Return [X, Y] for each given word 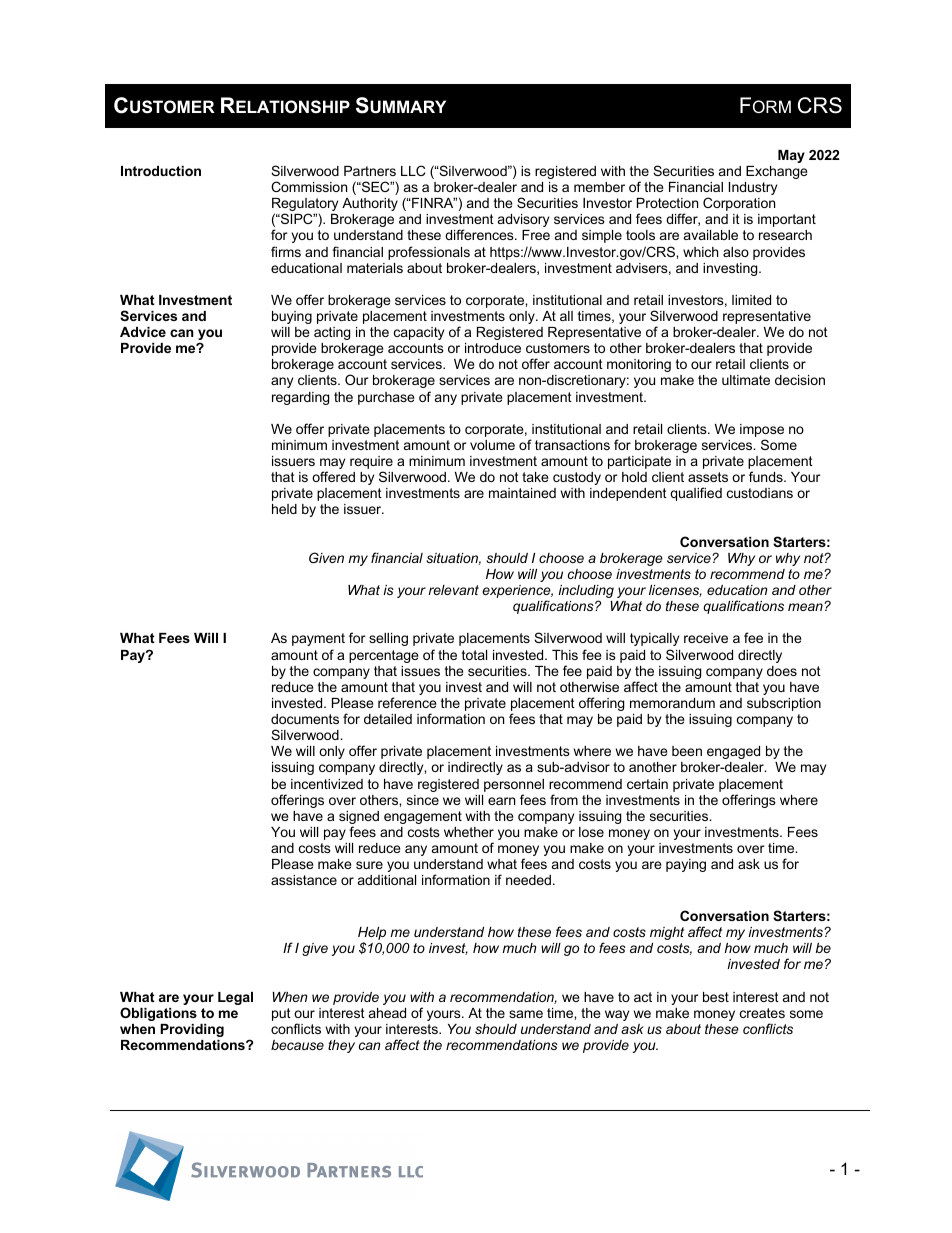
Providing [192, 1030]
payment [318, 639]
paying [686, 865]
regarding [300, 398]
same [526, 1014]
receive [706, 638]
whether [469, 832]
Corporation [739, 204]
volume [492, 445]
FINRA [433, 202]
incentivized [327, 784]
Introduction [161, 171]
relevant [454, 590]
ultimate [746, 380]
